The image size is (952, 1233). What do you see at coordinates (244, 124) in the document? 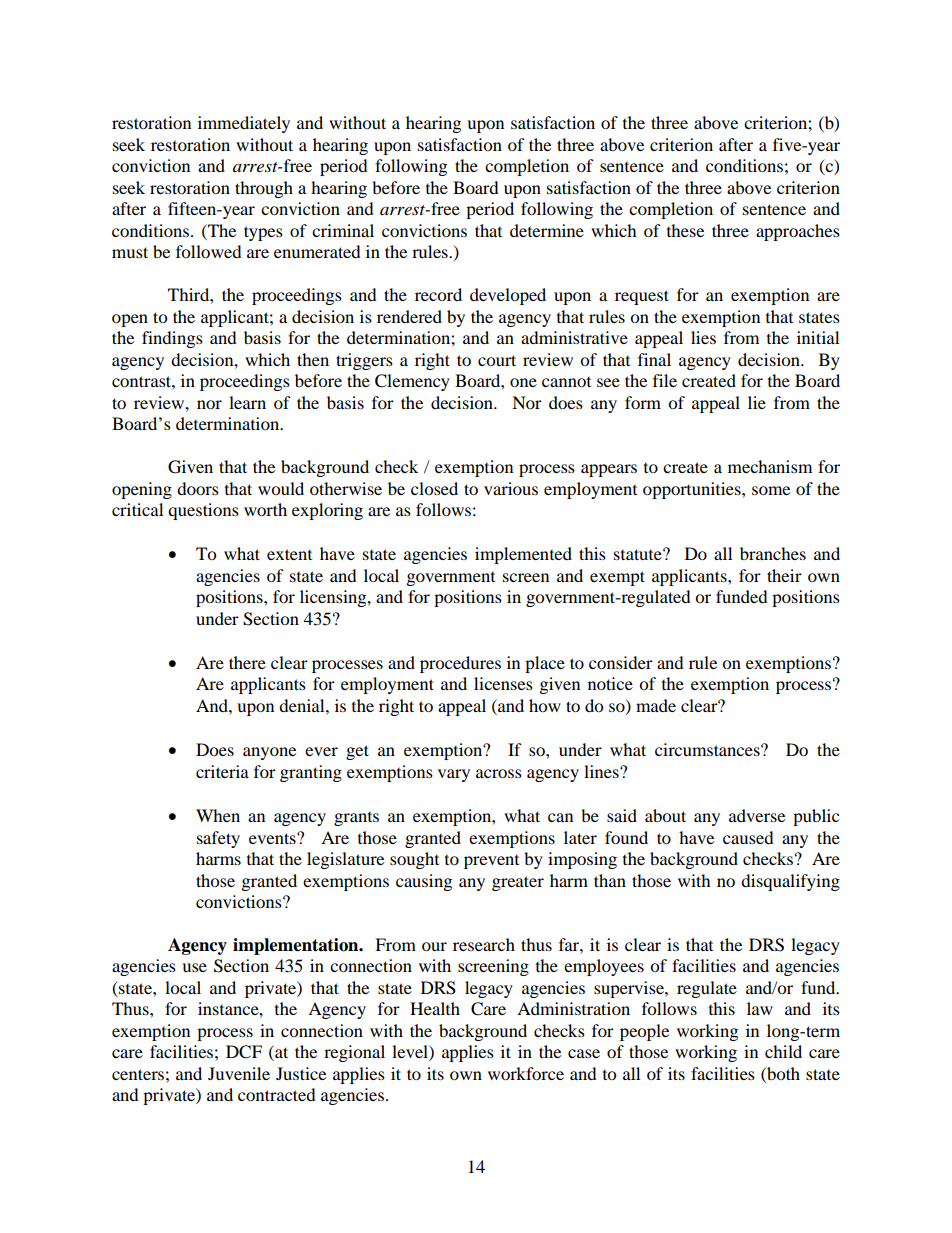
I see `immediately` at bounding box center [244, 124].
